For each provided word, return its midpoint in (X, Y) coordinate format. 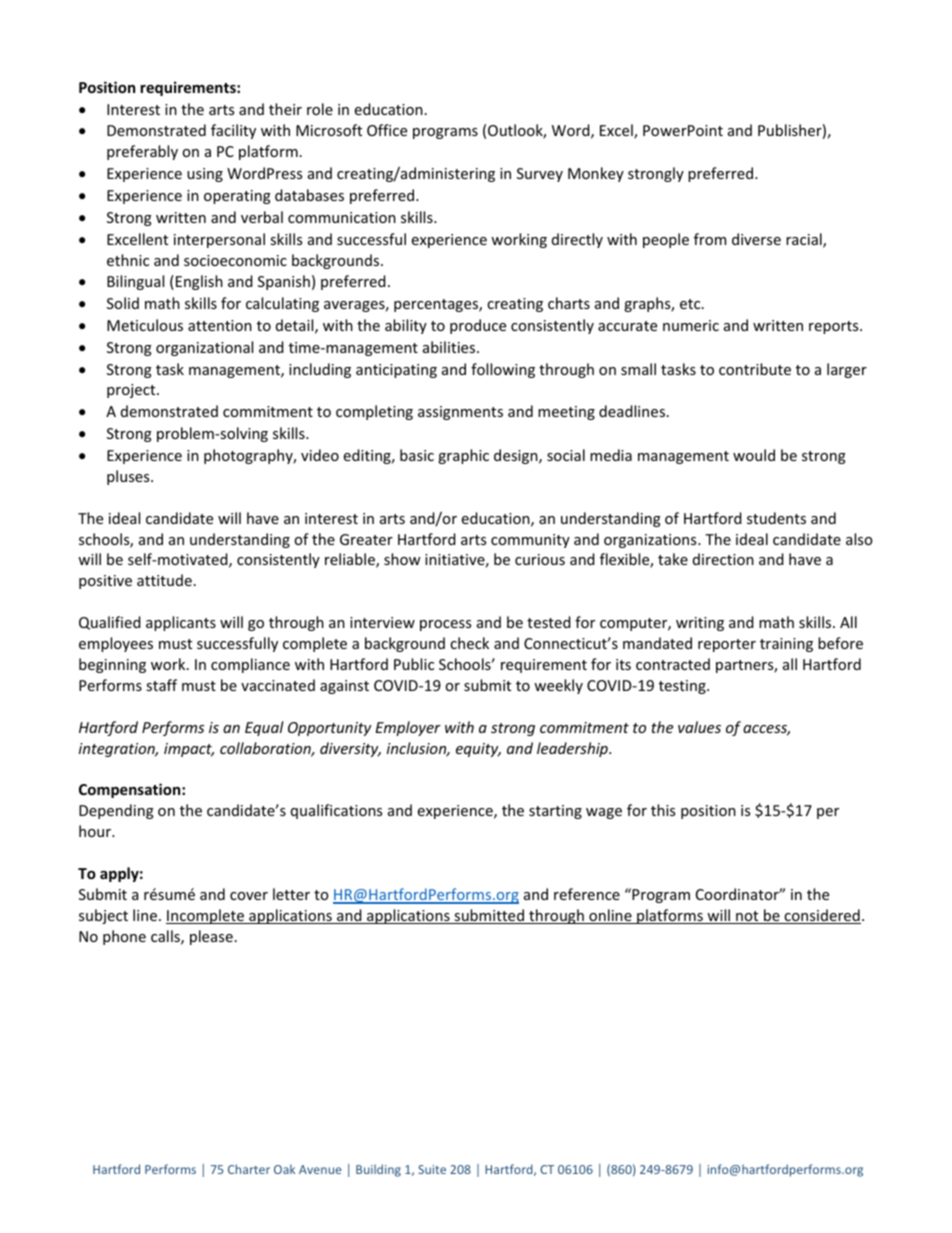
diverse (756, 239)
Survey (540, 175)
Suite (432, 1169)
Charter (249, 1169)
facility (233, 131)
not (747, 917)
